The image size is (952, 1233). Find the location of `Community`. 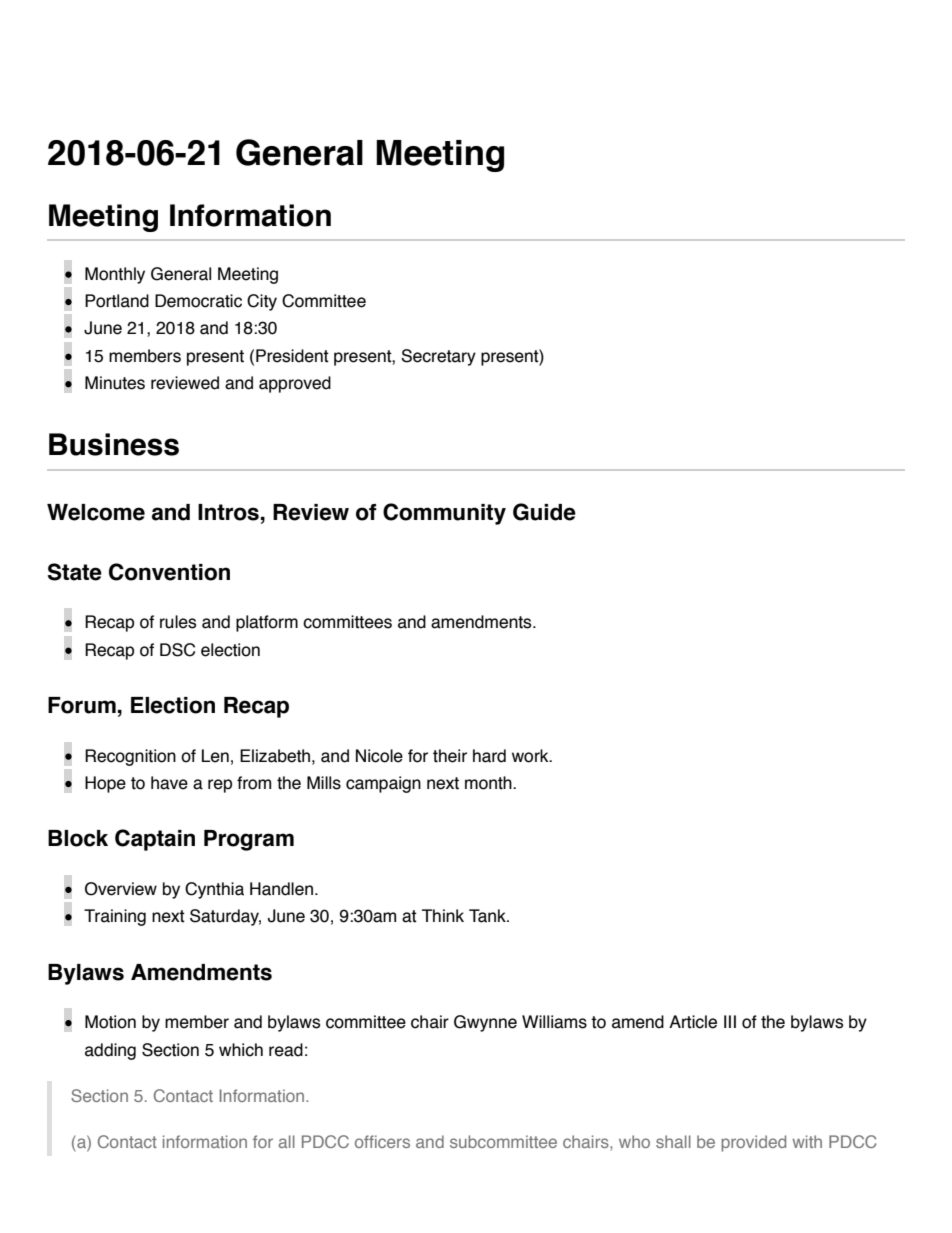

Community is located at coordinates (444, 514).
